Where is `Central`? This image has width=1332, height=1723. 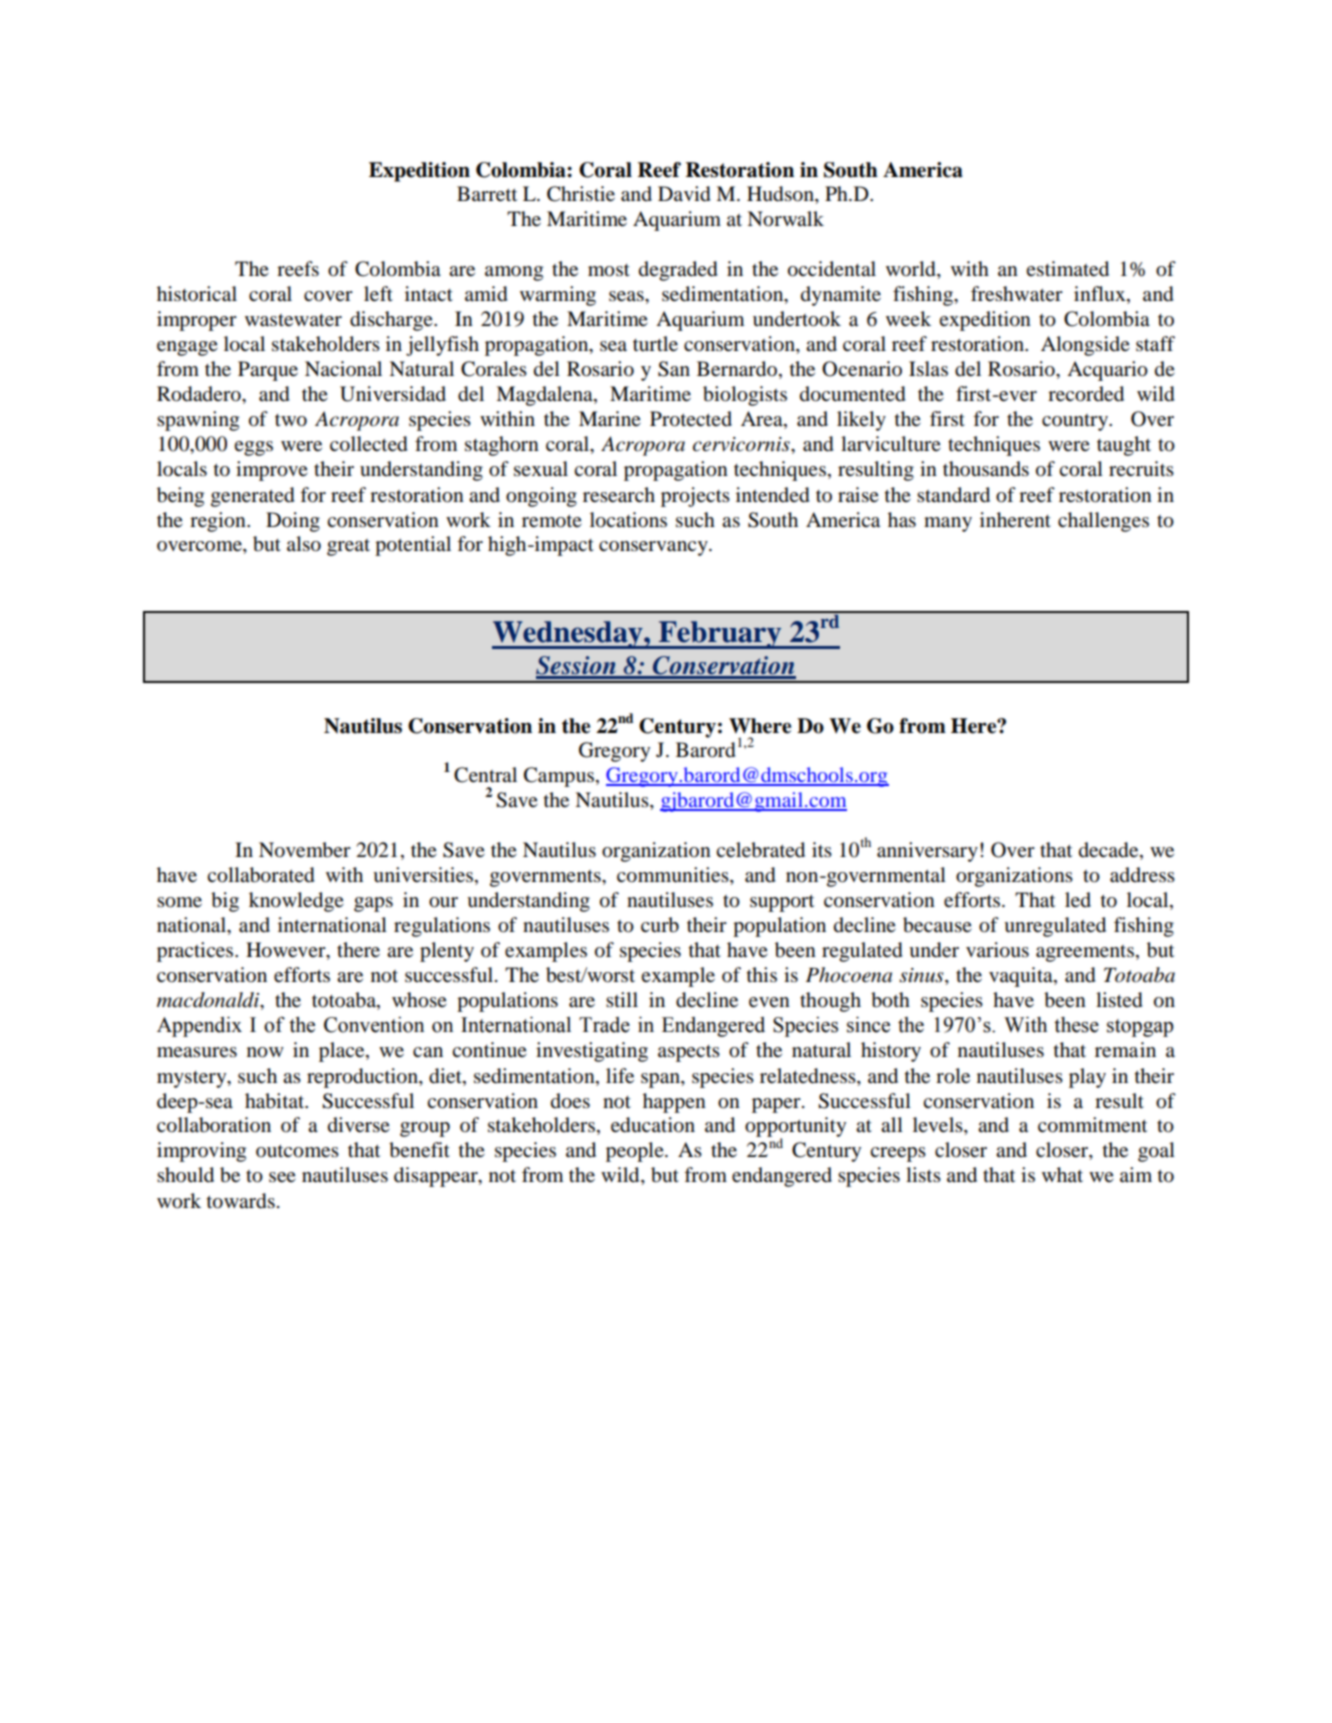 Central is located at coordinates (485, 775).
